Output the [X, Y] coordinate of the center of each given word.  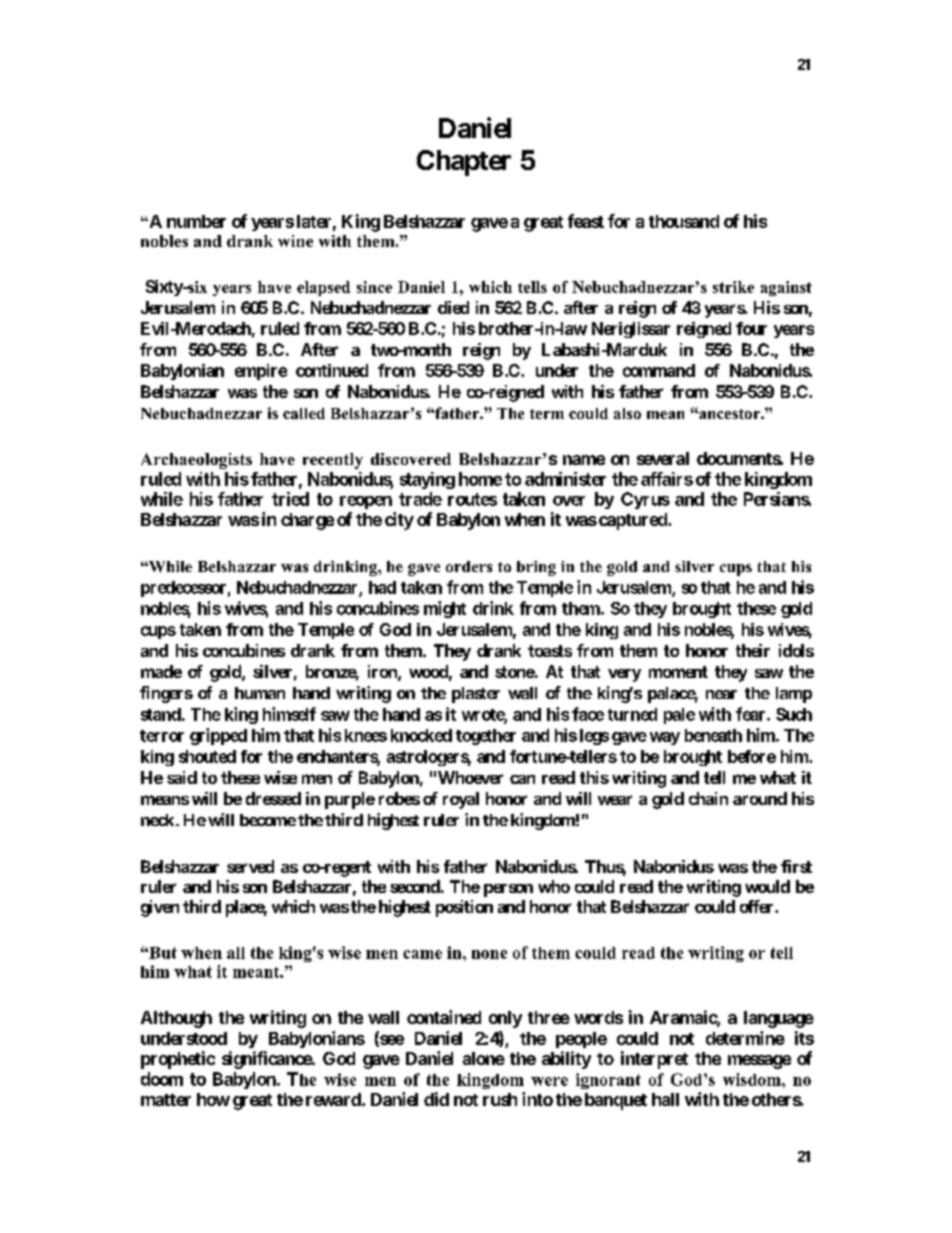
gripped [218, 736]
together [486, 737]
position [464, 908]
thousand [684, 221]
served [250, 866]
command [659, 370]
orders [469, 566]
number [196, 221]
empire [261, 372]
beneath [713, 735]
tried [290, 499]
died [453, 307]
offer [758, 906]
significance [267, 1060]
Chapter [464, 163]
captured [632, 521]
